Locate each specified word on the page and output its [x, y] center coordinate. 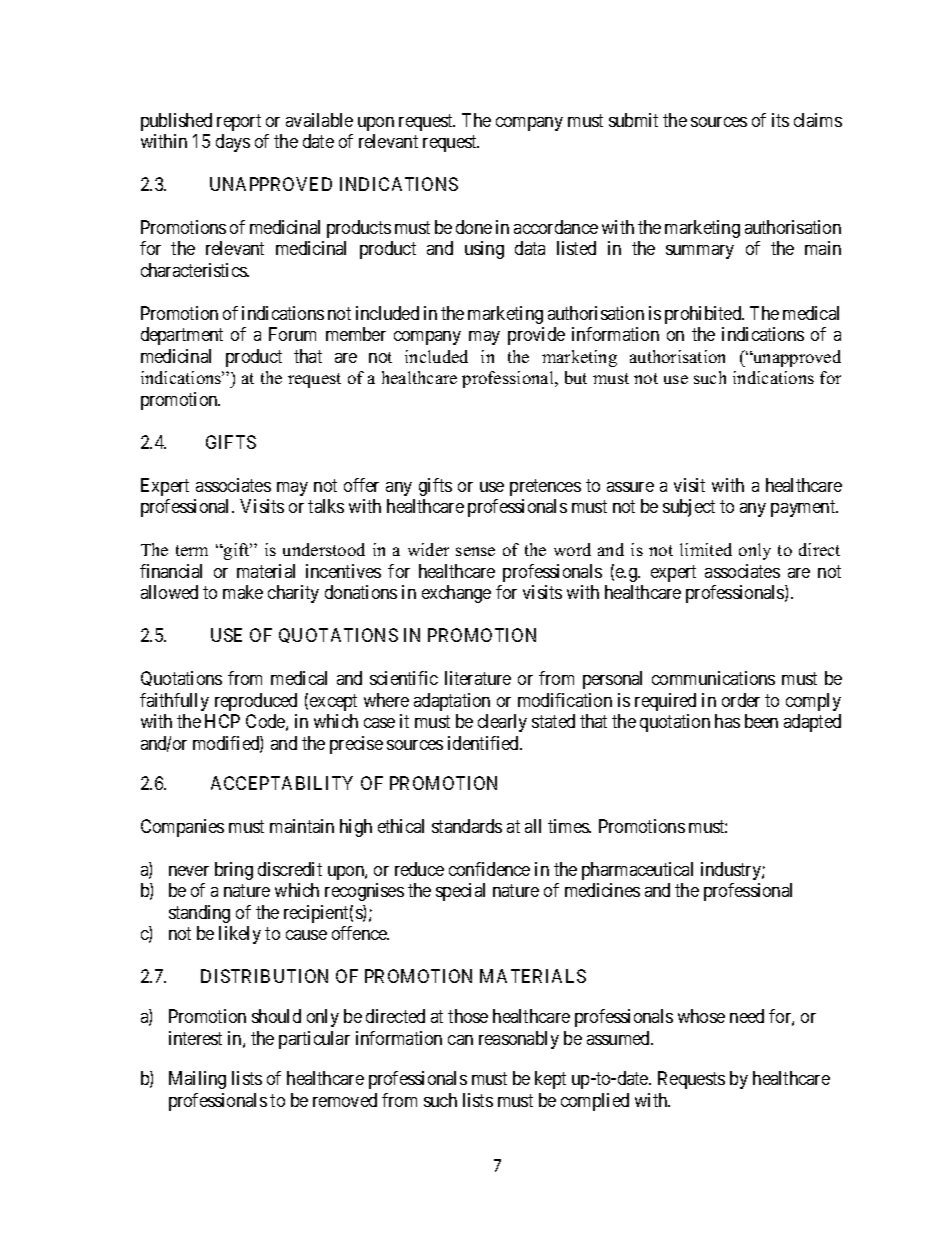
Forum [292, 334]
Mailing [197, 1080]
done [474, 227]
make [243, 592]
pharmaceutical [637, 871]
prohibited [704, 315]
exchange [456, 594]
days [233, 143]
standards [467, 826]
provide [536, 336]
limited [706, 549]
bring [234, 871]
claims [818, 120]
